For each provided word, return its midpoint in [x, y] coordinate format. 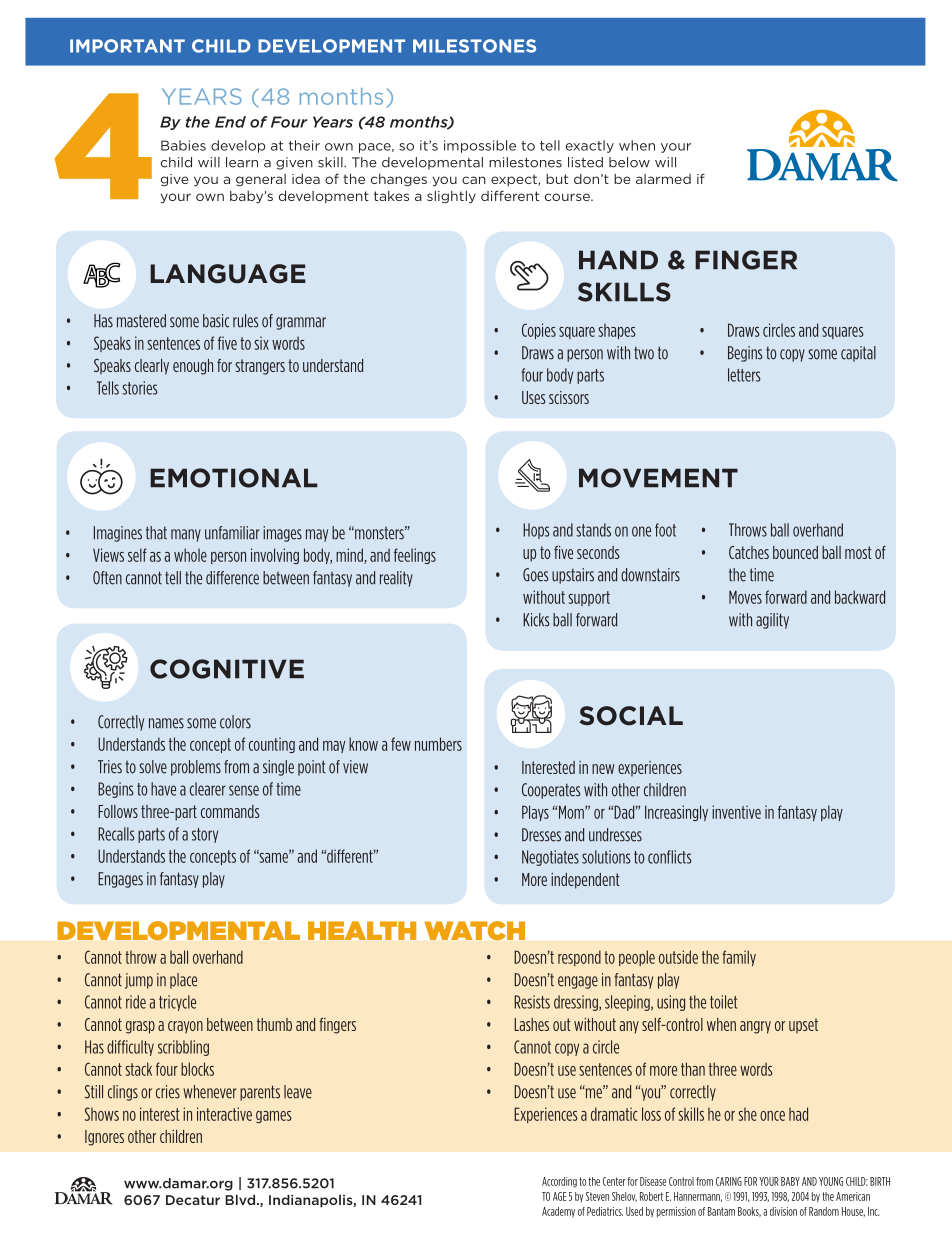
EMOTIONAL [234, 478]
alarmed [663, 179]
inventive [736, 812]
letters [744, 375]
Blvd [240, 1199]
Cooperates [551, 791]
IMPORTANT [127, 46]
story [205, 835]
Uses [534, 397]
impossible [480, 146]
